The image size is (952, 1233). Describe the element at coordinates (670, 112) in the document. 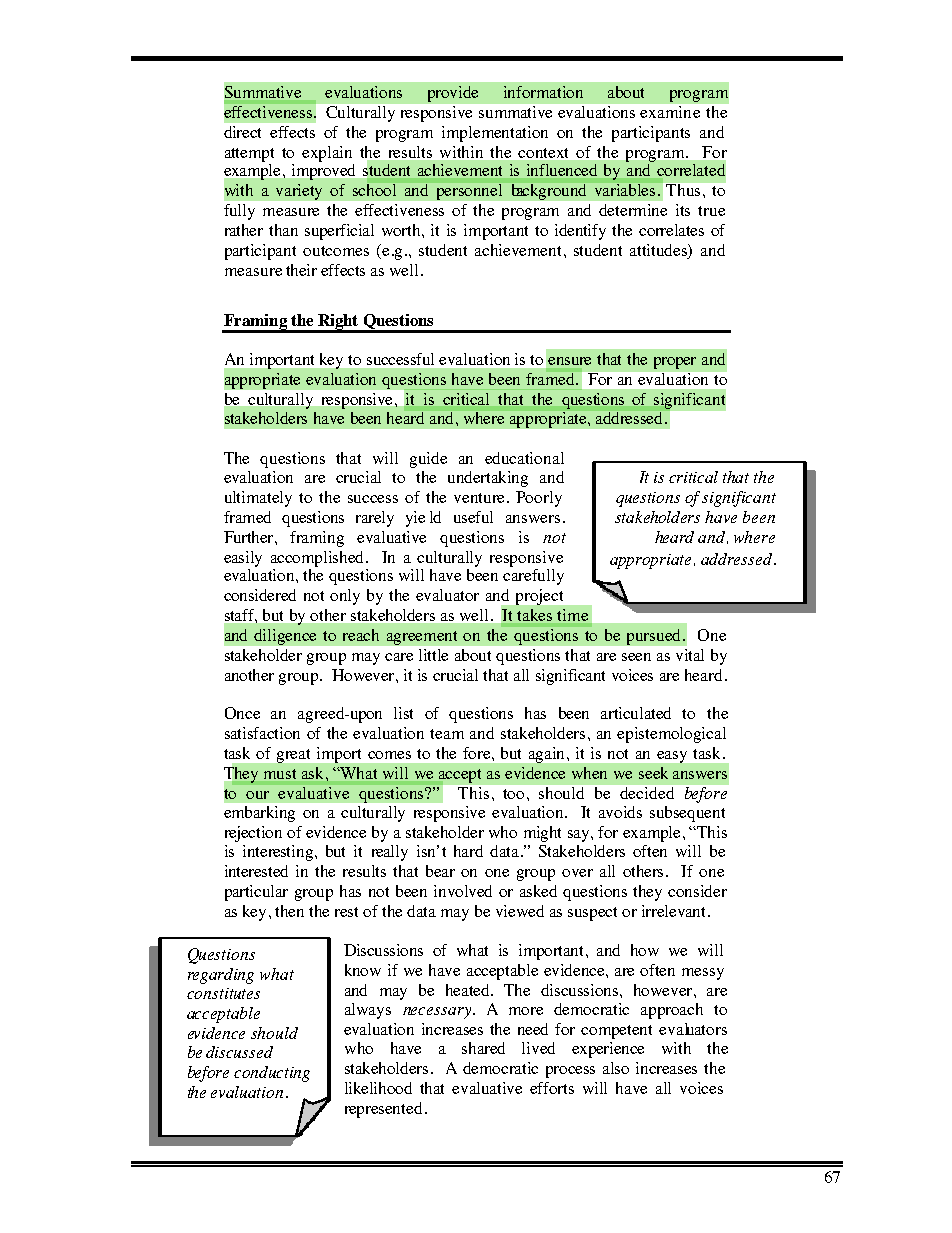

I see `examine` at that location.
